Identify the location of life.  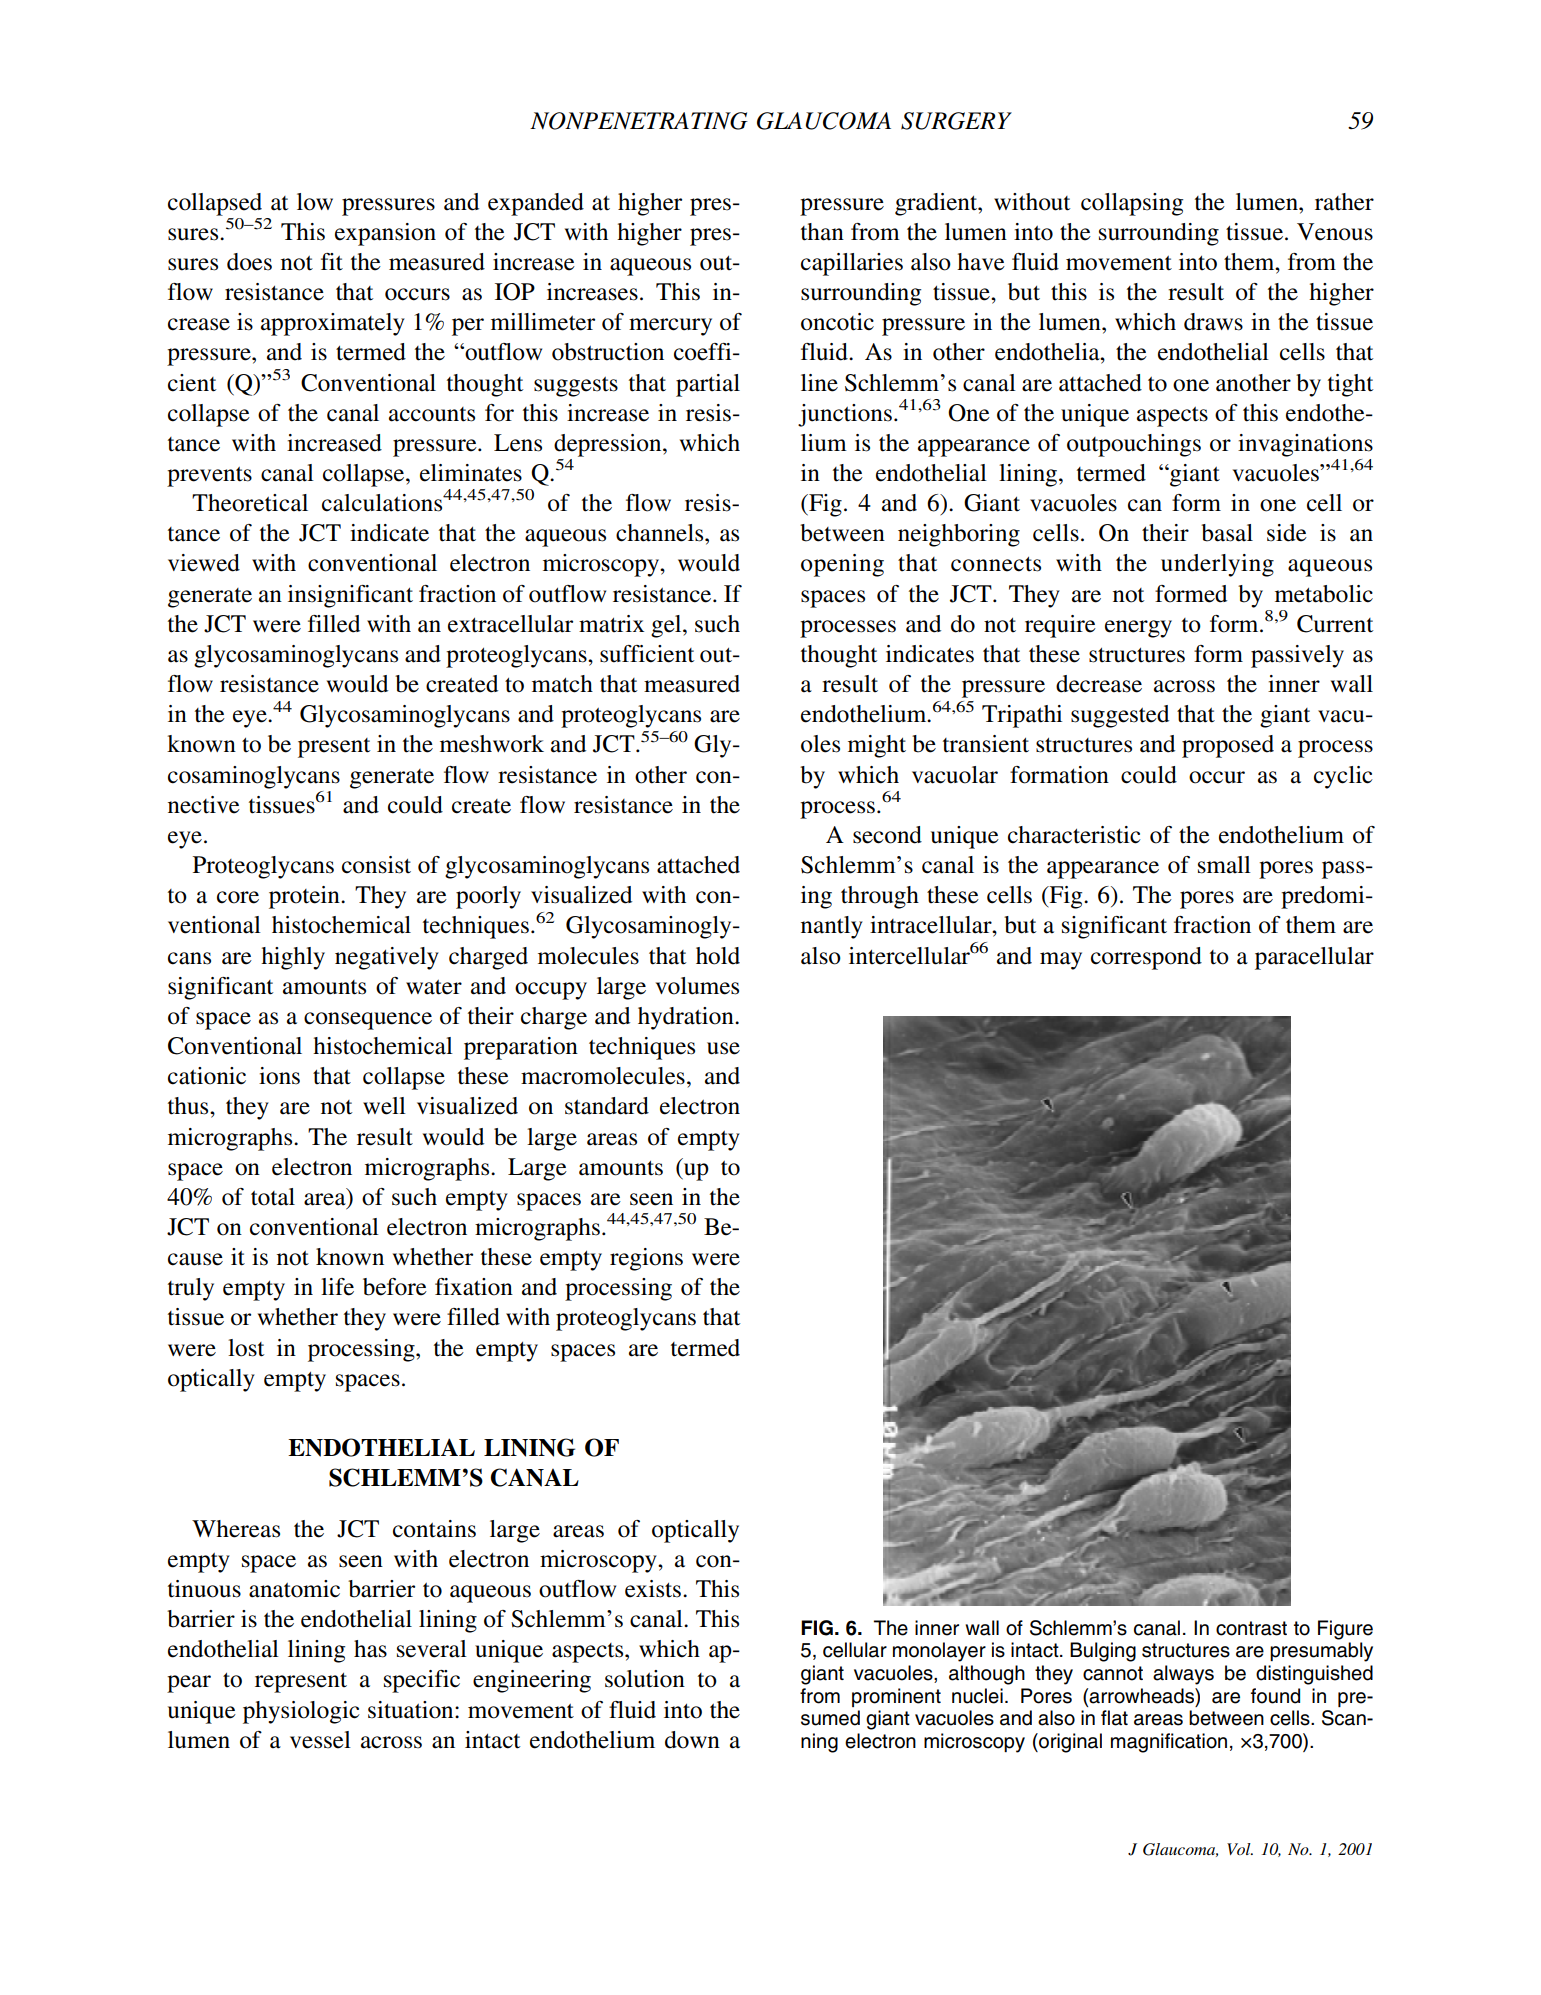
(337, 1287).
